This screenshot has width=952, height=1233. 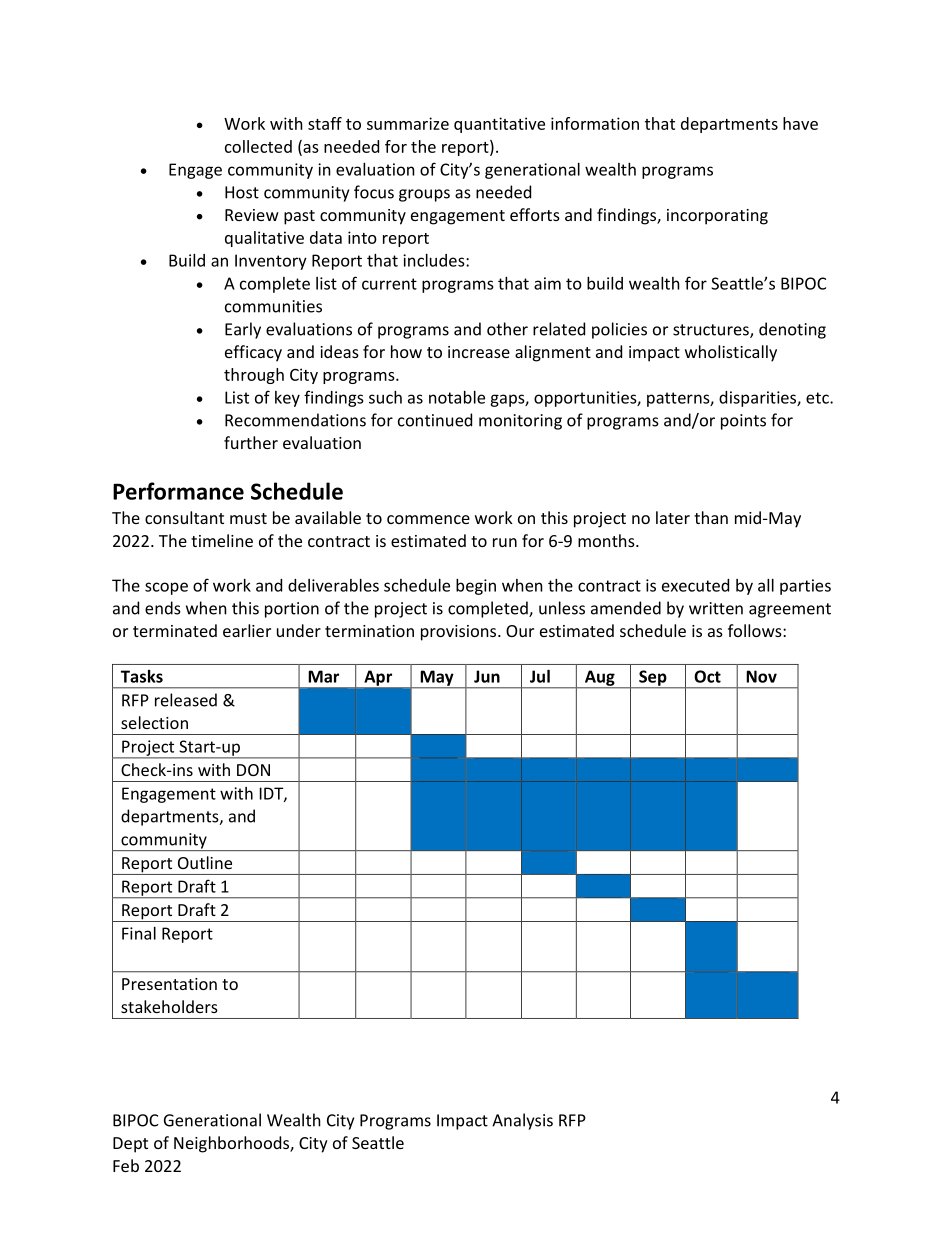 I want to click on collected, so click(x=258, y=146).
